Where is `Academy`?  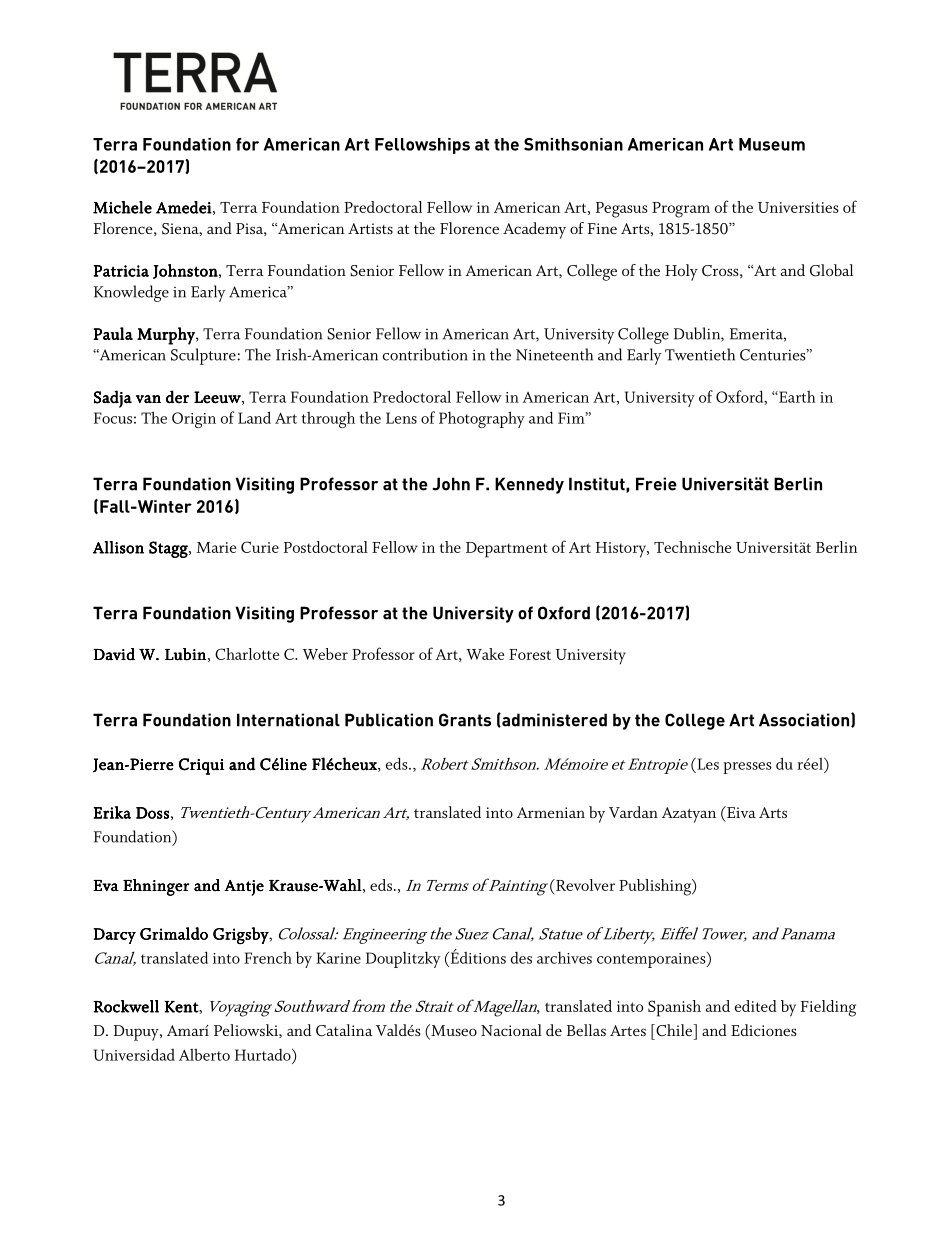
Academy is located at coordinates (534, 230).
